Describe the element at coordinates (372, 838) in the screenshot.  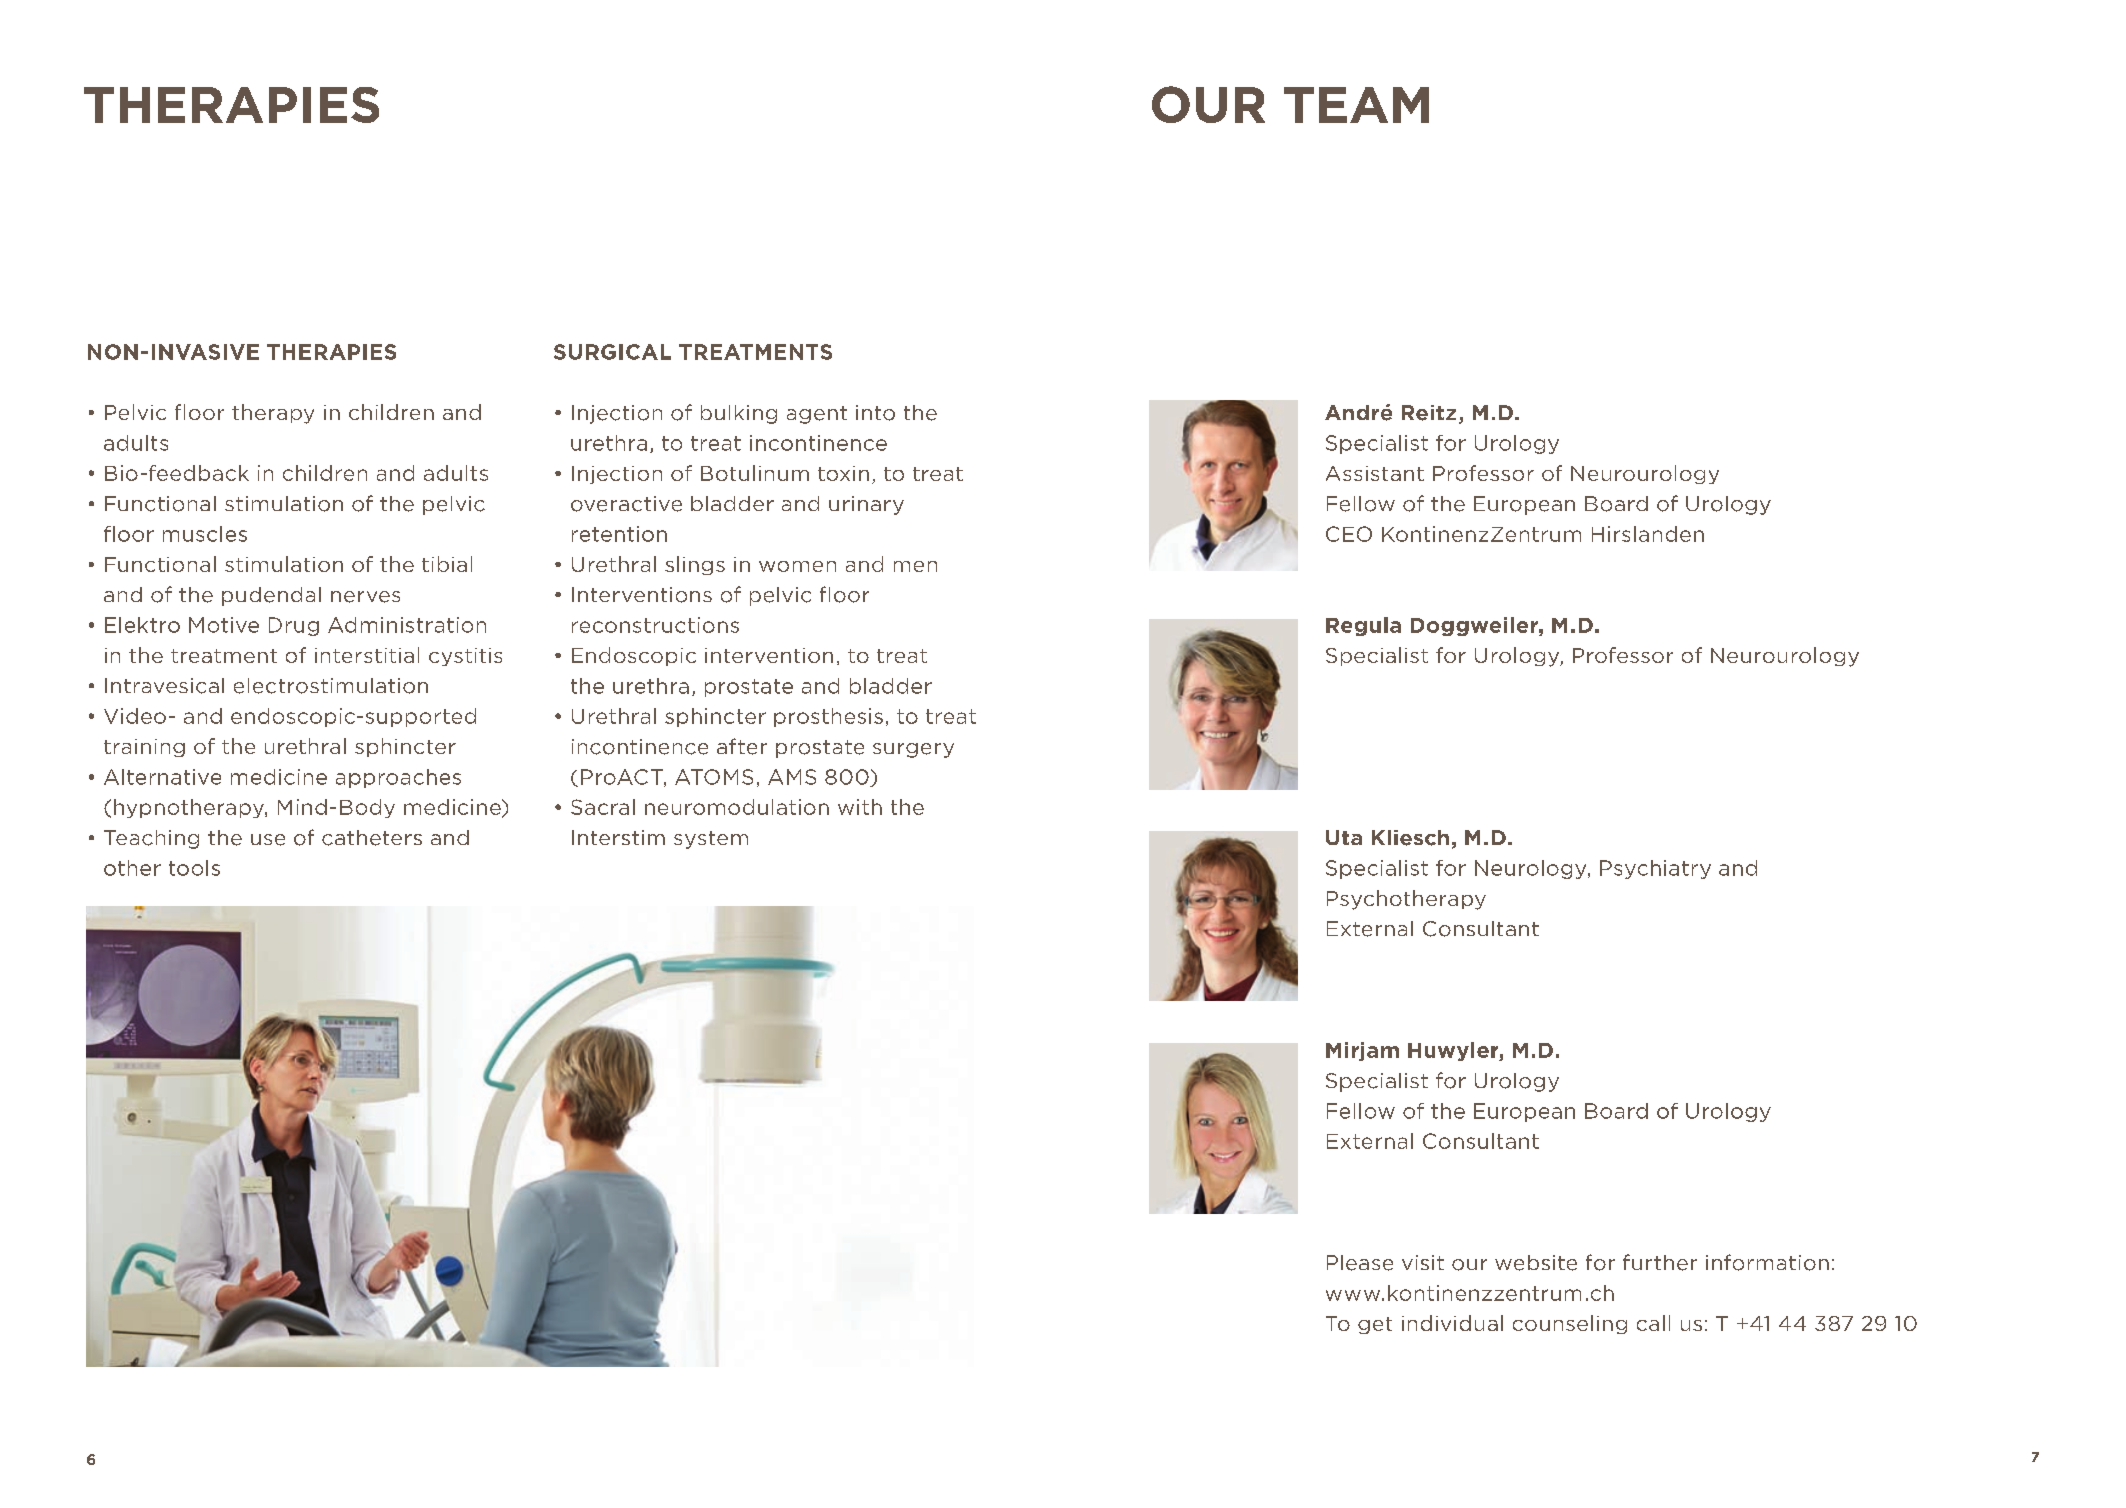
I see `catheters` at that location.
